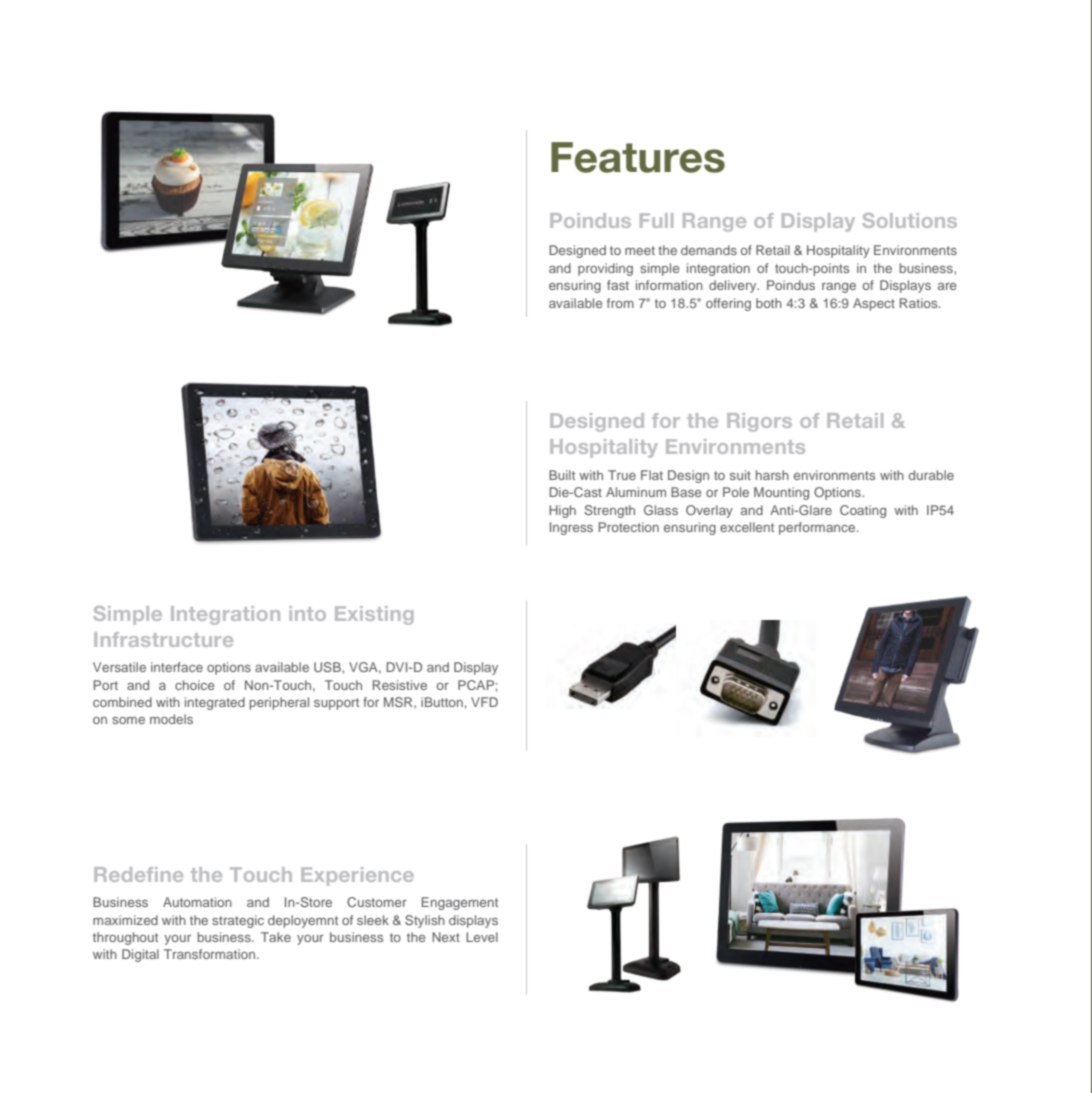 The width and height of the screenshot is (1092, 1093). What do you see at coordinates (818, 528) in the screenshot?
I see `performance` at bounding box center [818, 528].
